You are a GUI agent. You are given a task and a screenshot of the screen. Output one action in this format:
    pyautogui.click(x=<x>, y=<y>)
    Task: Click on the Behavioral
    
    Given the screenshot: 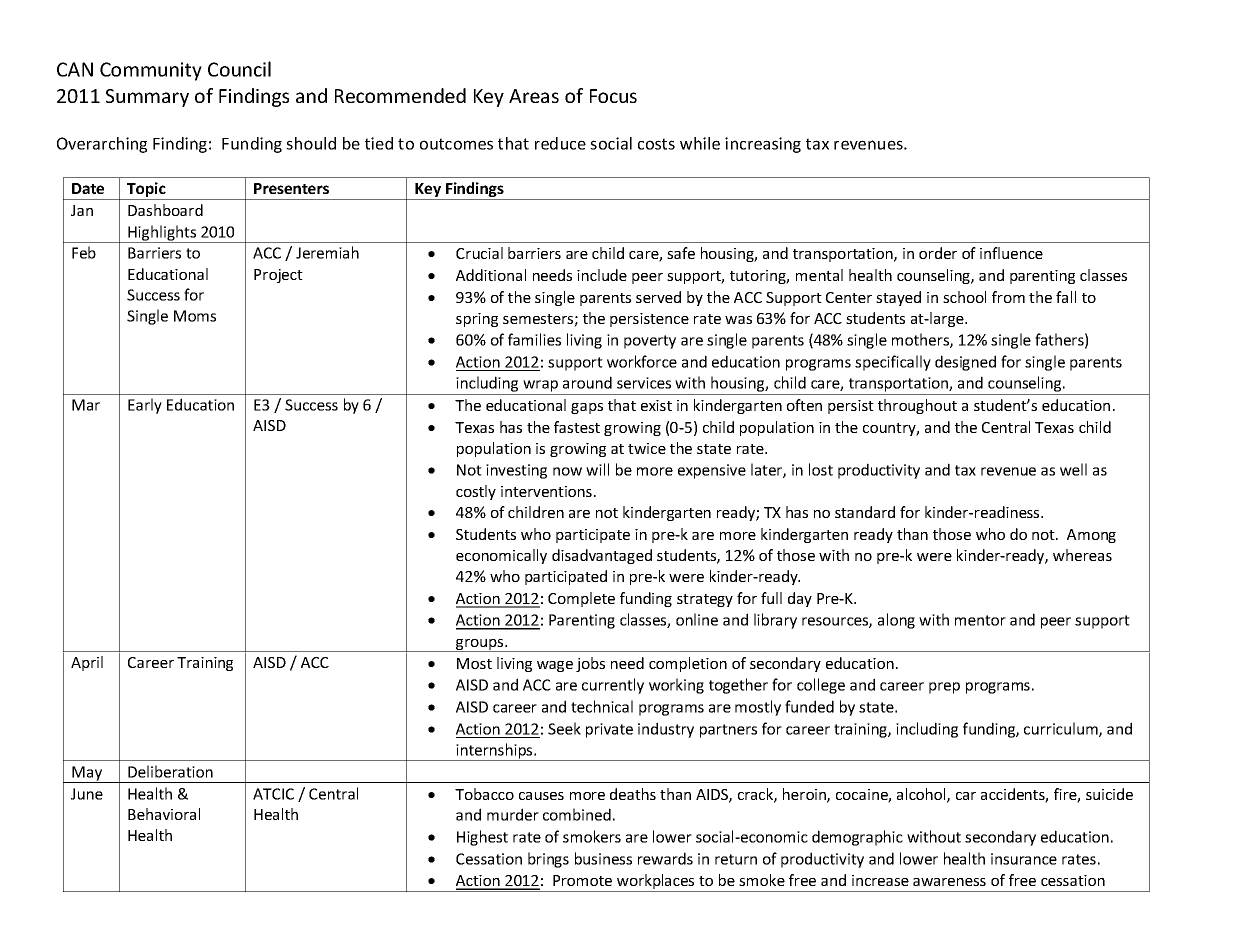 What is the action you would take?
    pyautogui.click(x=164, y=814)
